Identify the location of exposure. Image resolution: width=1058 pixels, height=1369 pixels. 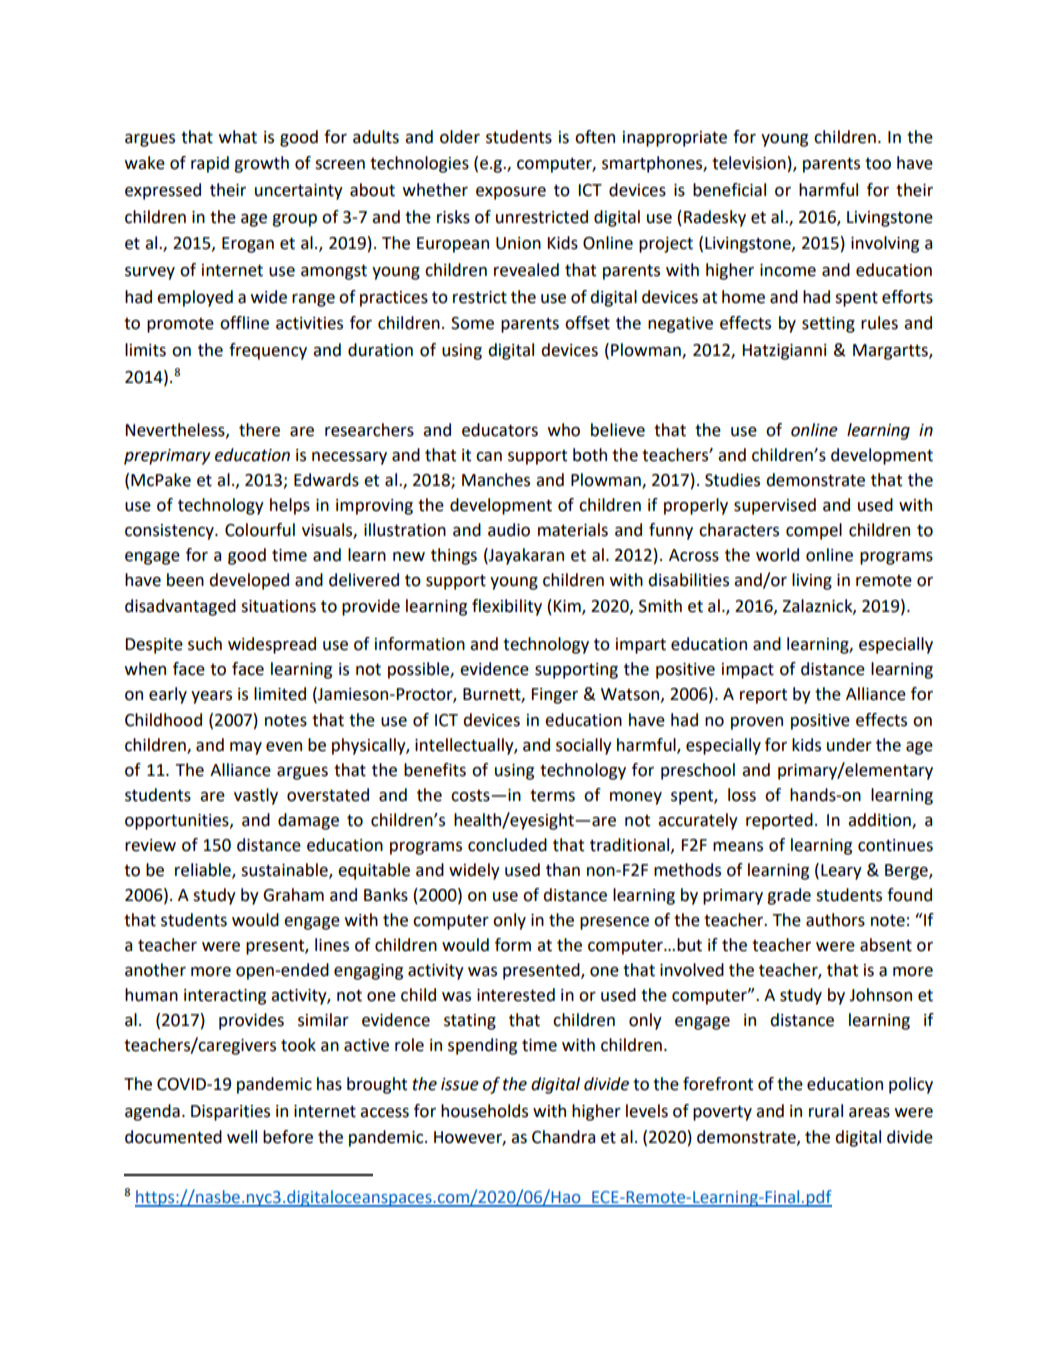
(511, 193).
